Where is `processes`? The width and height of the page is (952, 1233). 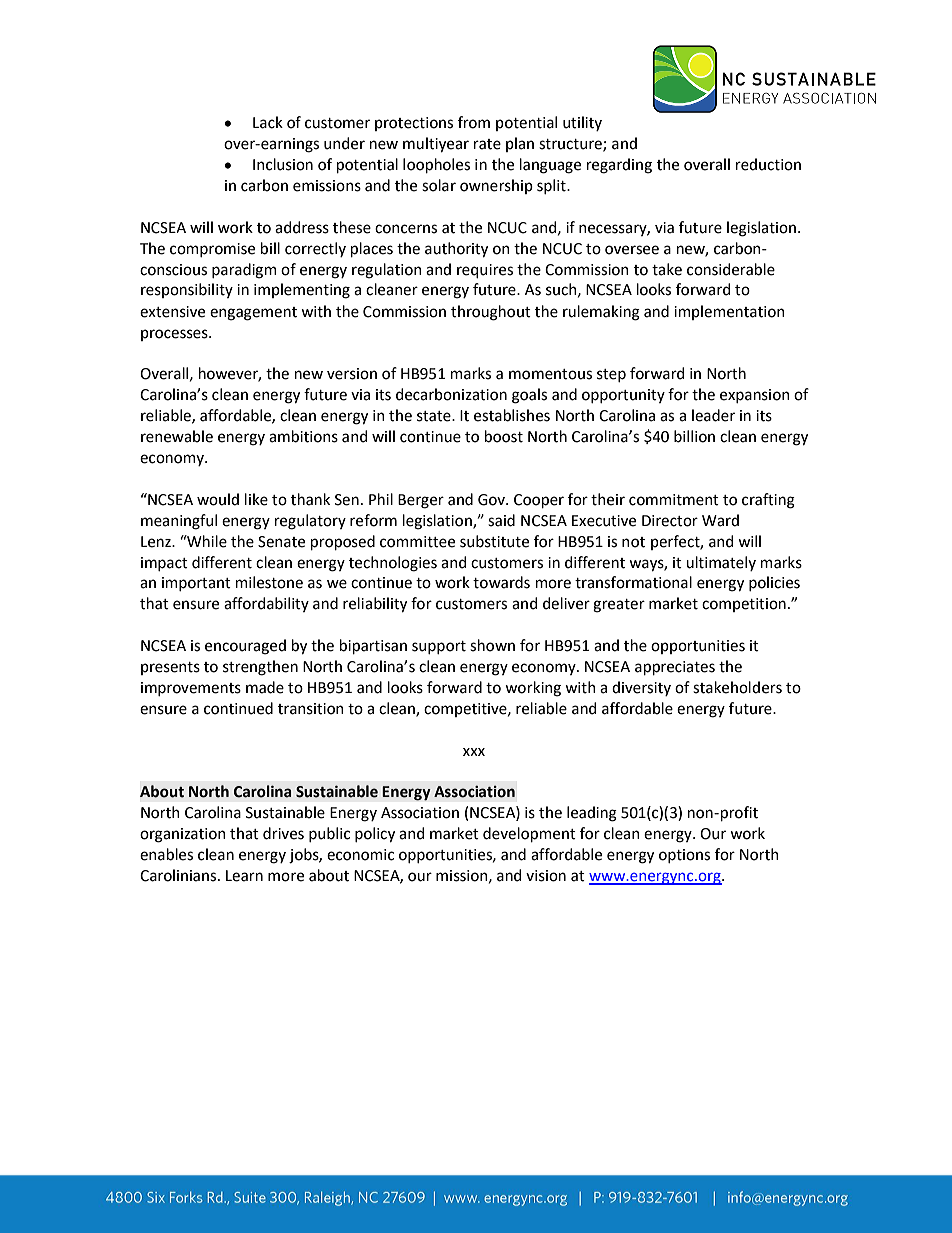 processes is located at coordinates (175, 335).
